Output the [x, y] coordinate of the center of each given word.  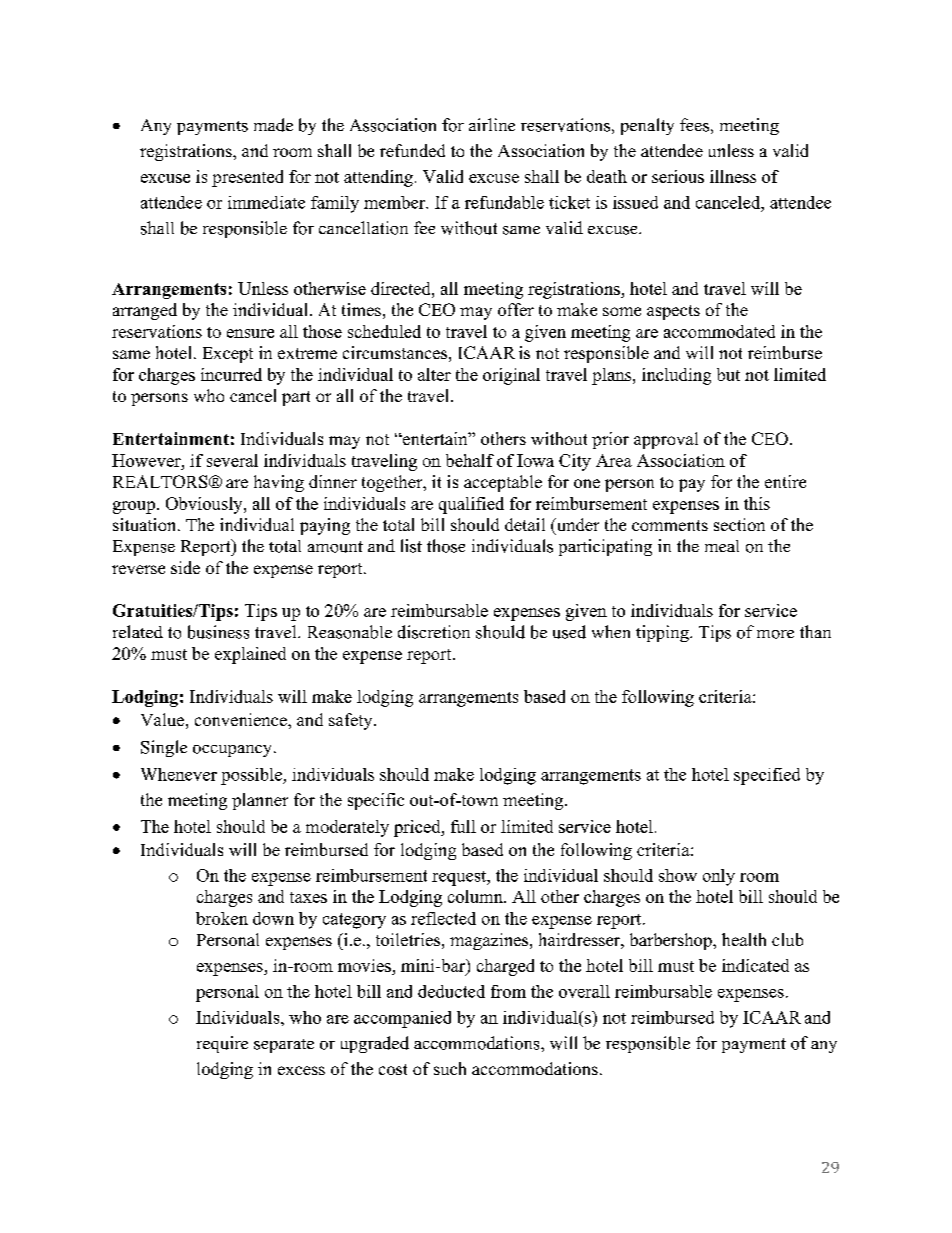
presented [247, 178]
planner [260, 801]
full [463, 826]
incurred [231, 374]
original [511, 376]
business [218, 632]
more [775, 634]
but [728, 374]
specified [767, 776]
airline [492, 124]
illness [733, 176]
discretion [434, 632]
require [222, 1044]
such [450, 1068]
